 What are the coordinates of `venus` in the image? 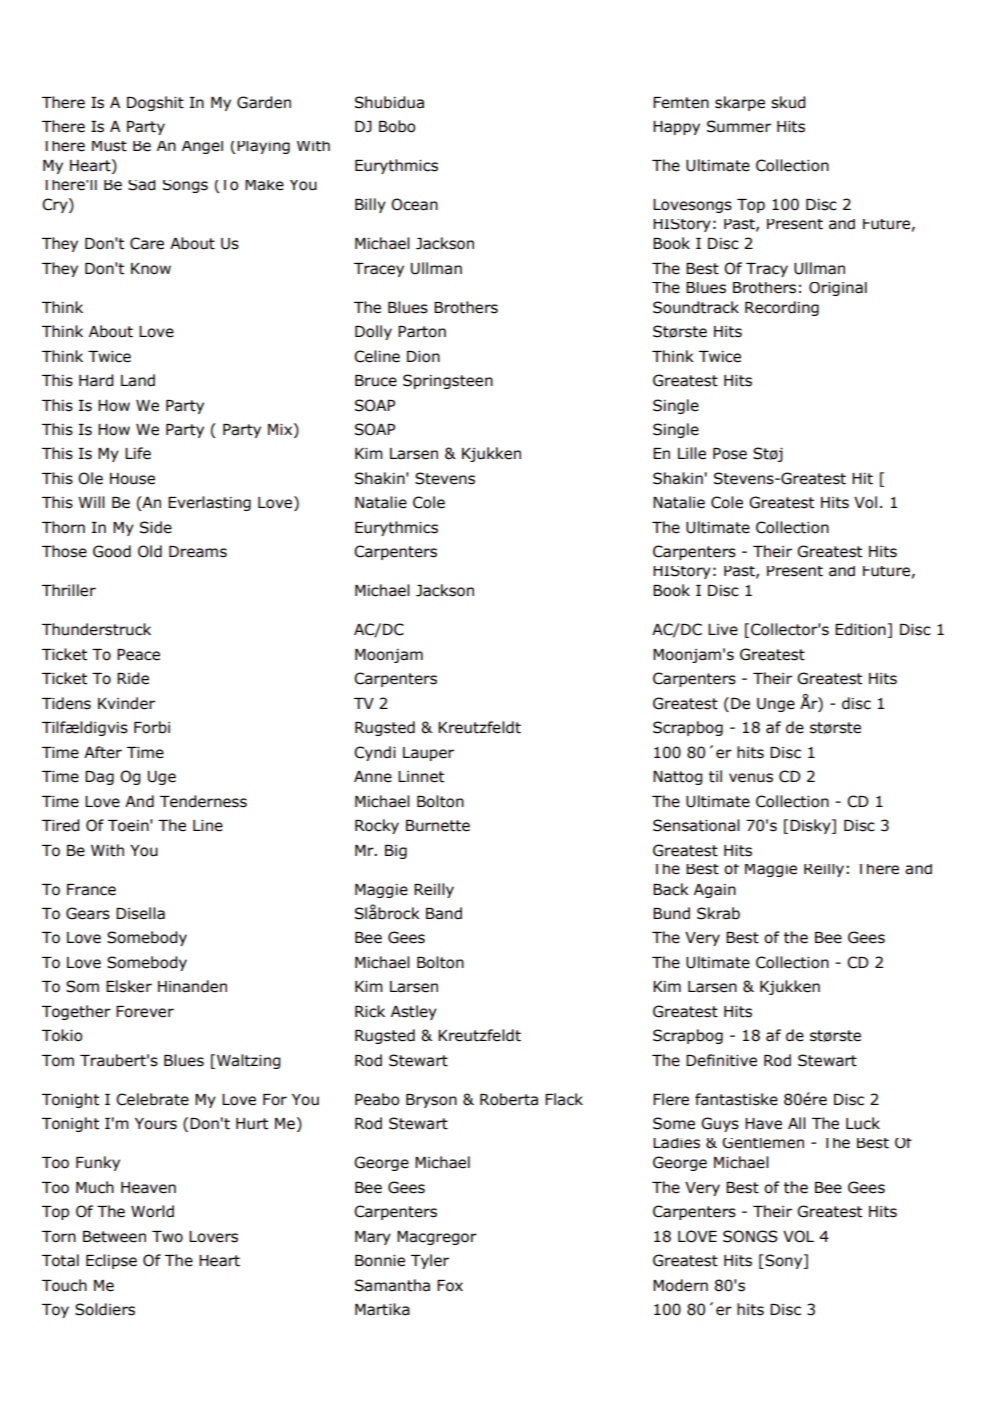 It's located at (751, 778).
